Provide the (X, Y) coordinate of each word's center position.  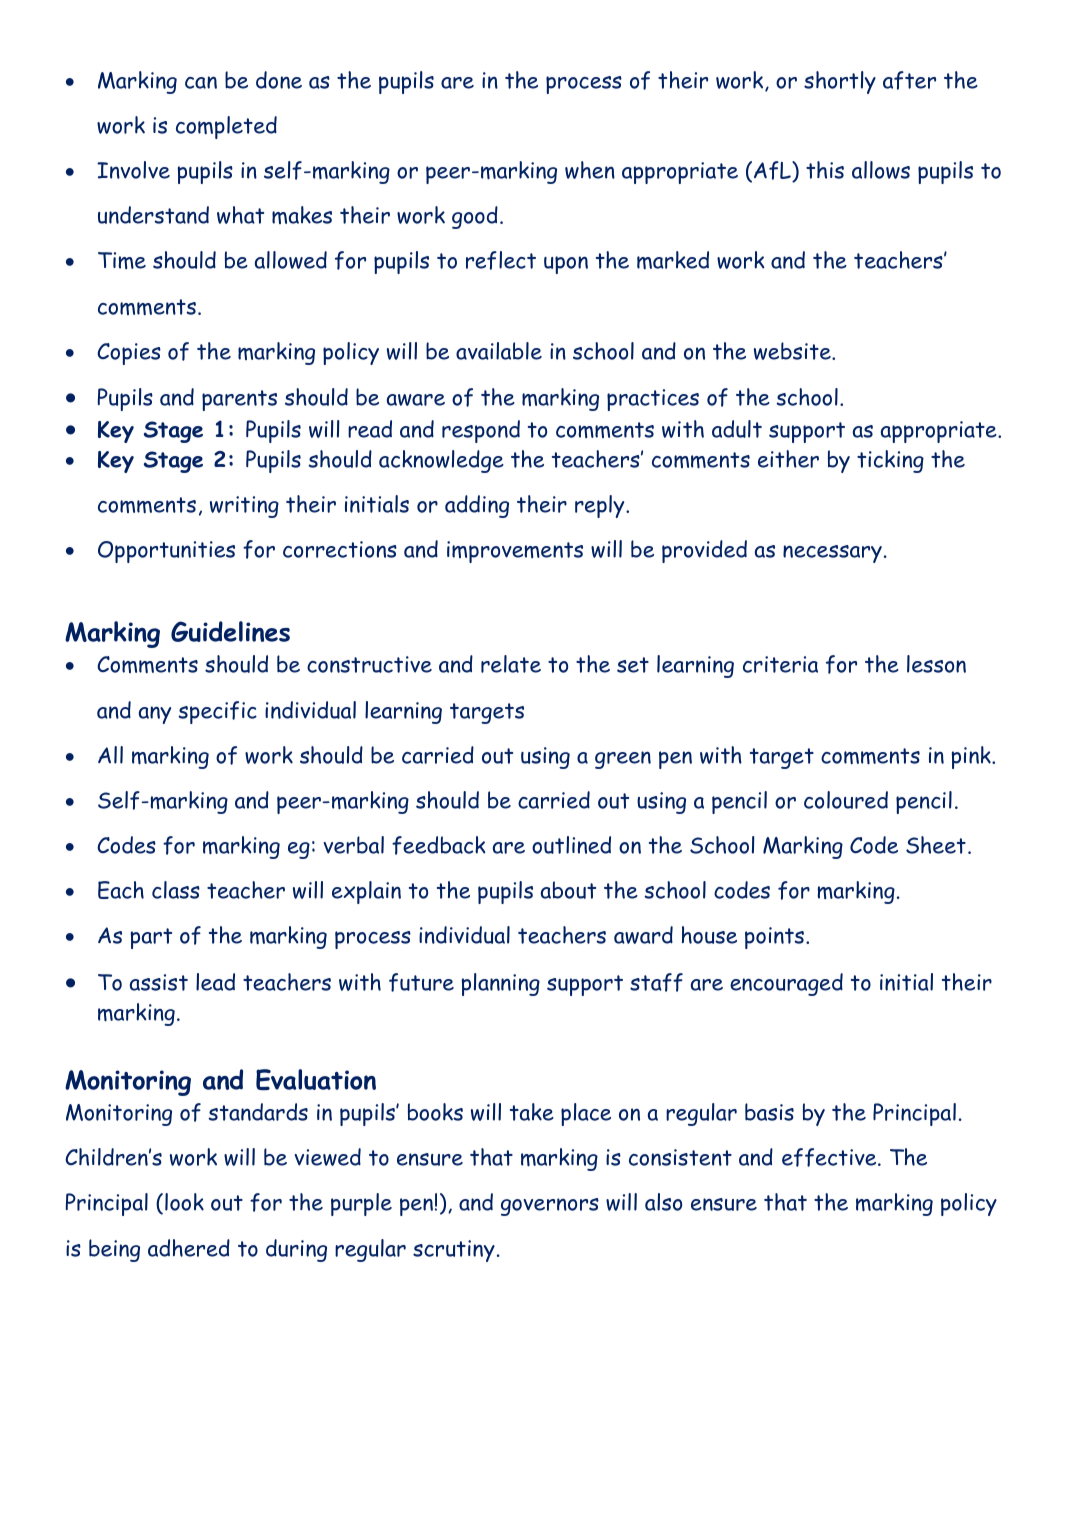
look (184, 1202)
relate (511, 664)
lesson (936, 664)
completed (226, 127)
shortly (840, 82)
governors (550, 1207)
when (590, 170)
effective (830, 1157)
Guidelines (230, 631)
